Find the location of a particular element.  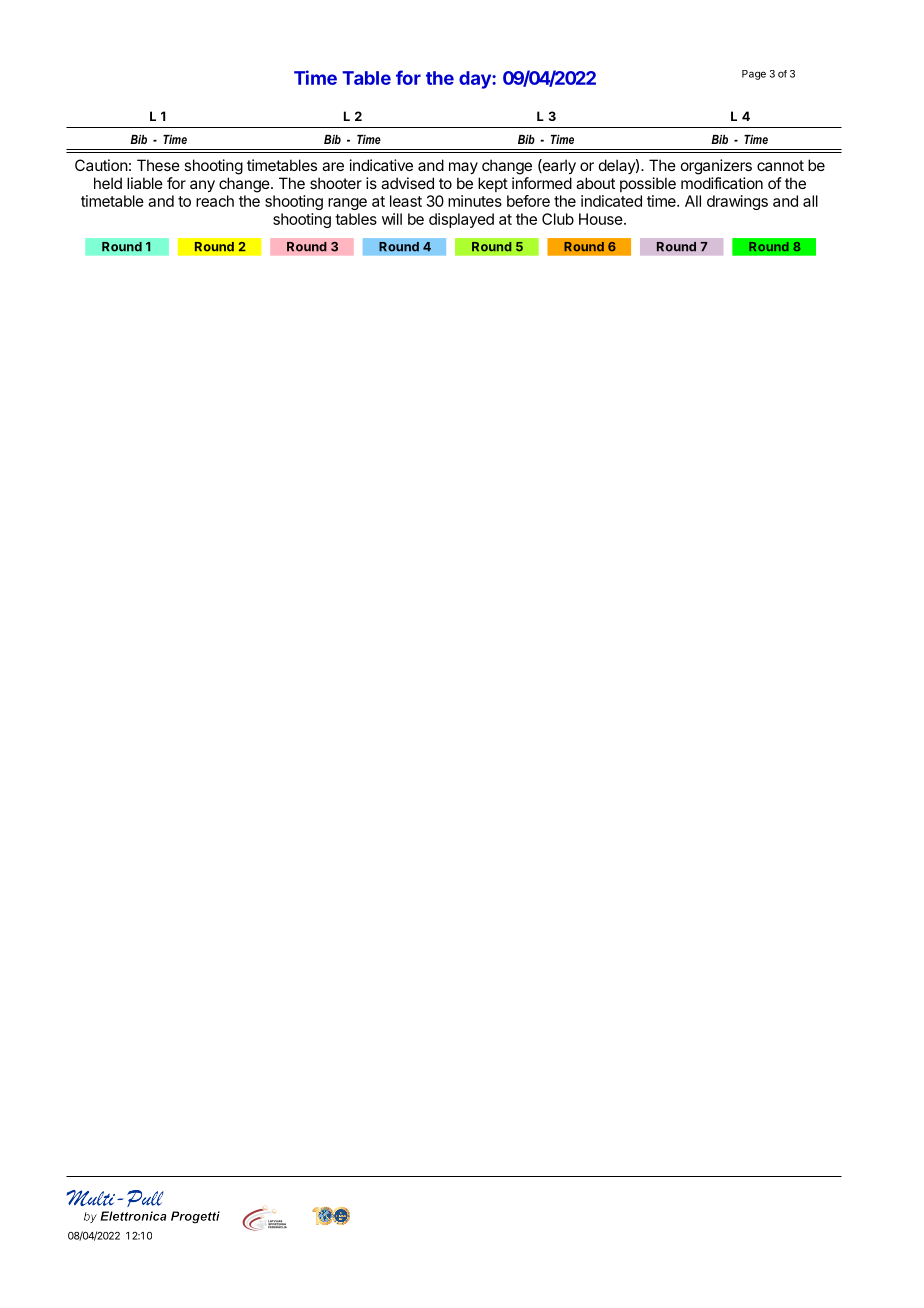

day is located at coordinates (476, 80).
